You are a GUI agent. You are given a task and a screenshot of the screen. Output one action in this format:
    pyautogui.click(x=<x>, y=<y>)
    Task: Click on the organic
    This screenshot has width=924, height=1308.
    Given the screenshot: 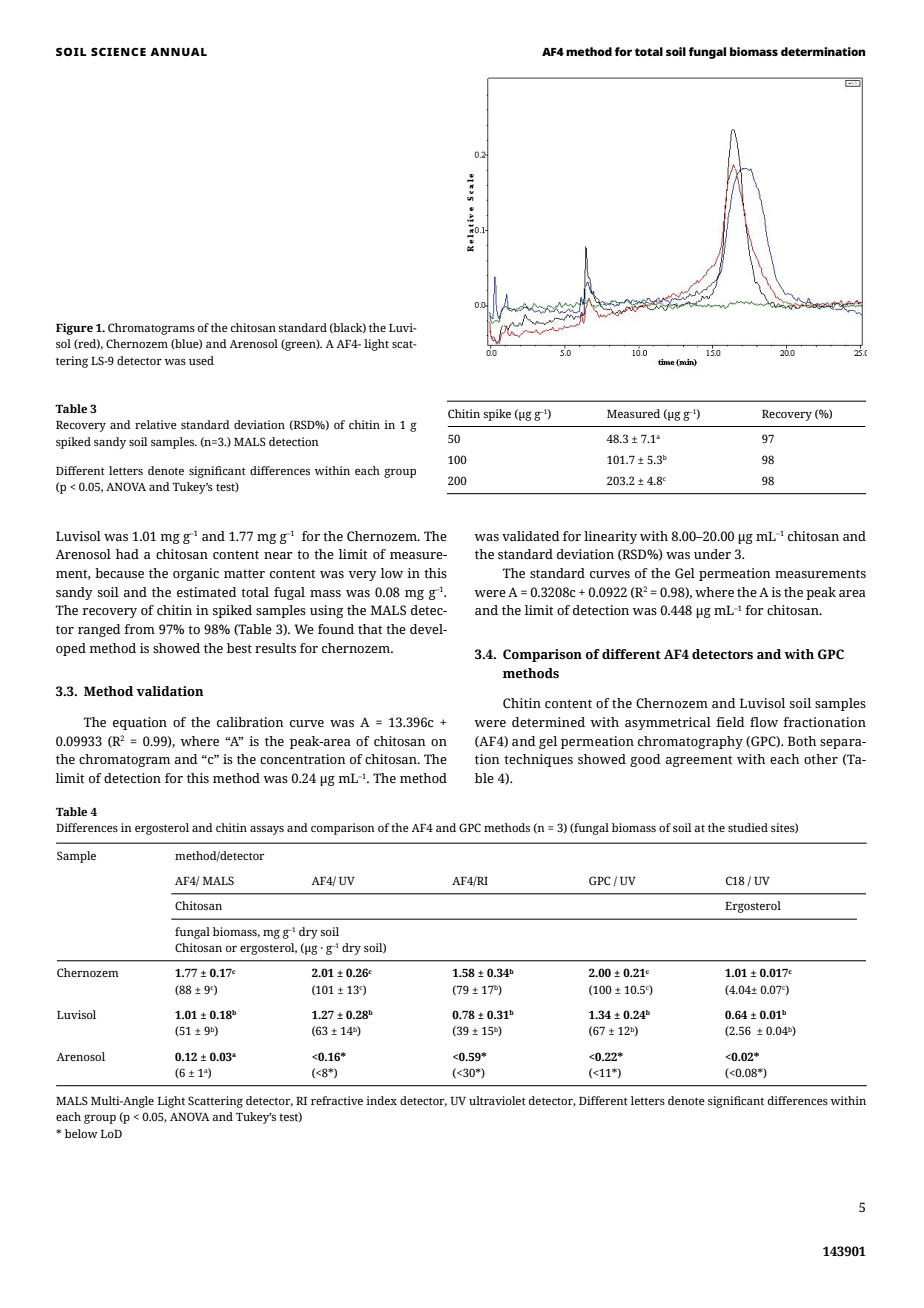 What is the action you would take?
    pyautogui.click(x=196, y=574)
